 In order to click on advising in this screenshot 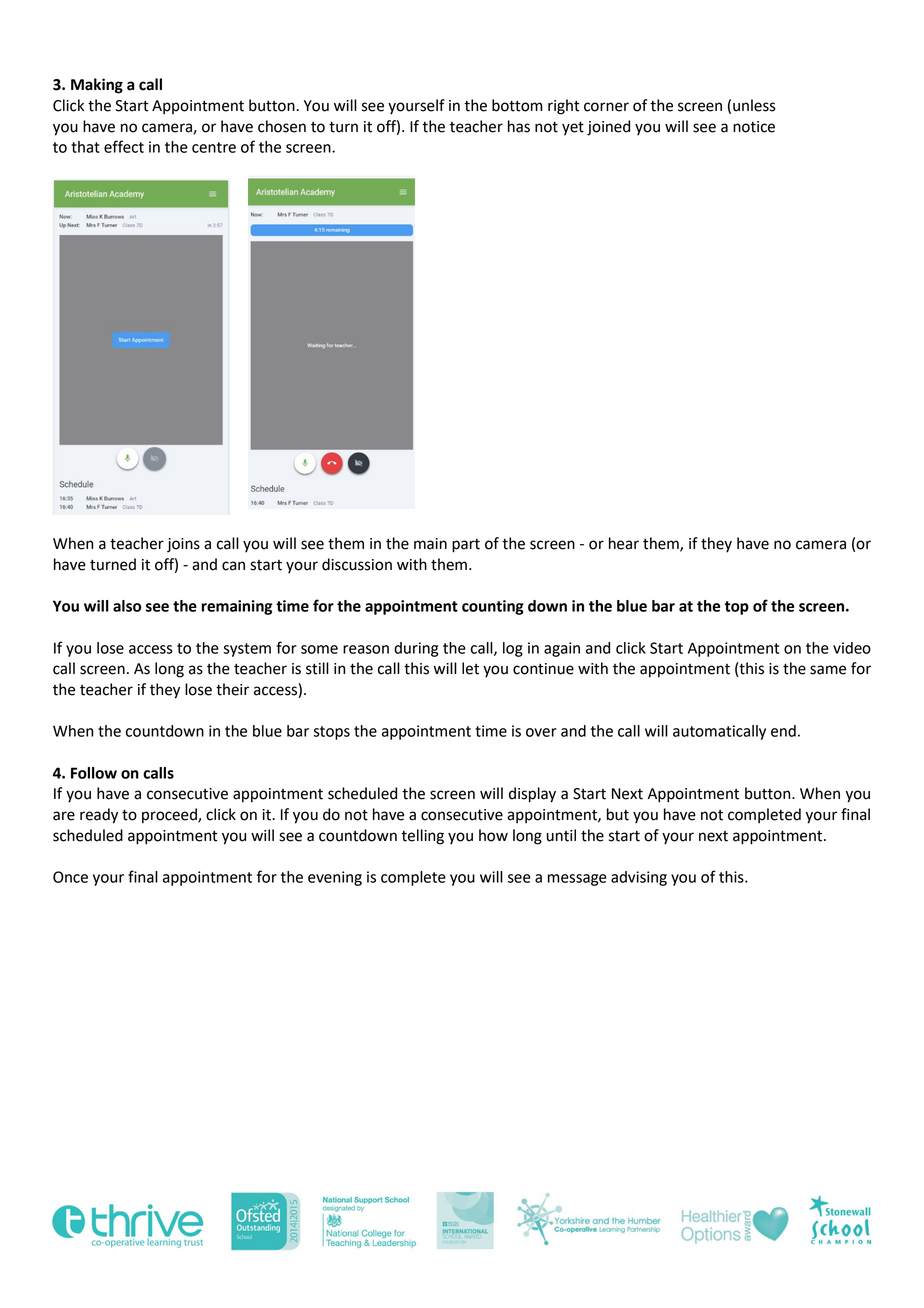, I will do `click(639, 878)`.
